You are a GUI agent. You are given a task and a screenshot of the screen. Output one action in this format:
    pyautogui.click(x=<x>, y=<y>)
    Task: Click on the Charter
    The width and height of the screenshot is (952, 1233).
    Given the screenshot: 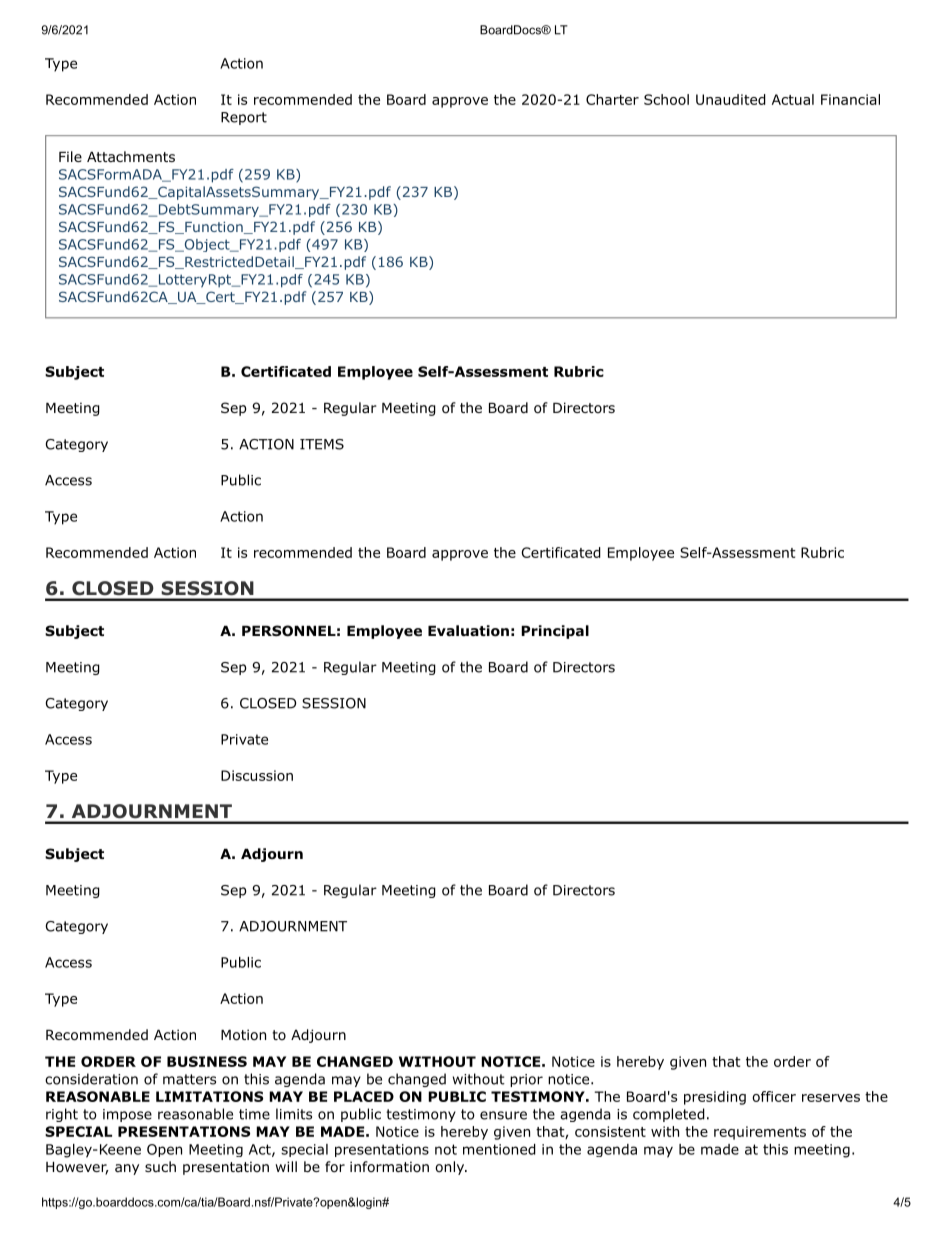 What is the action you would take?
    pyautogui.click(x=612, y=99)
